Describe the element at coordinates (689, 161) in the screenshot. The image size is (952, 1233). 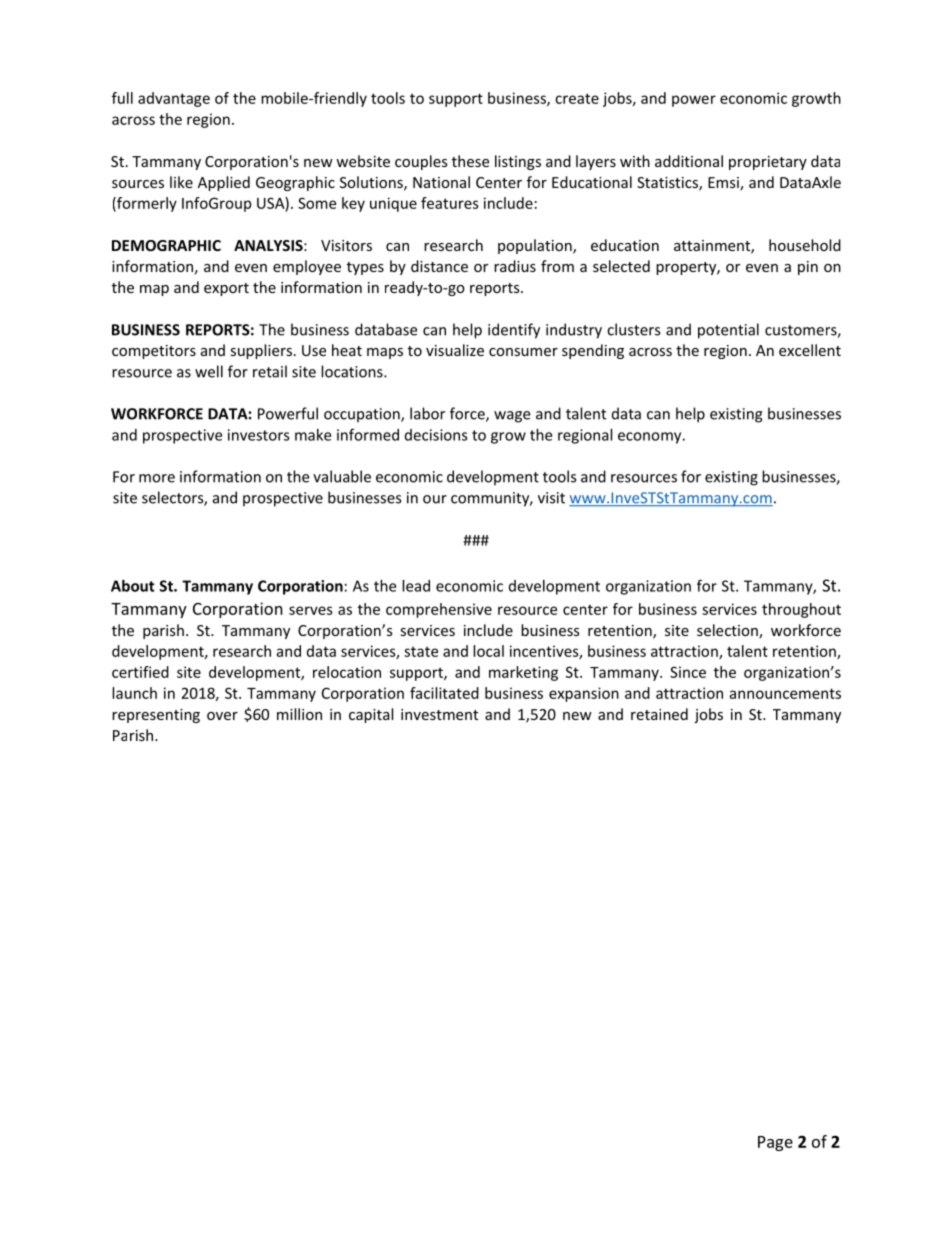
I see `additional` at that location.
